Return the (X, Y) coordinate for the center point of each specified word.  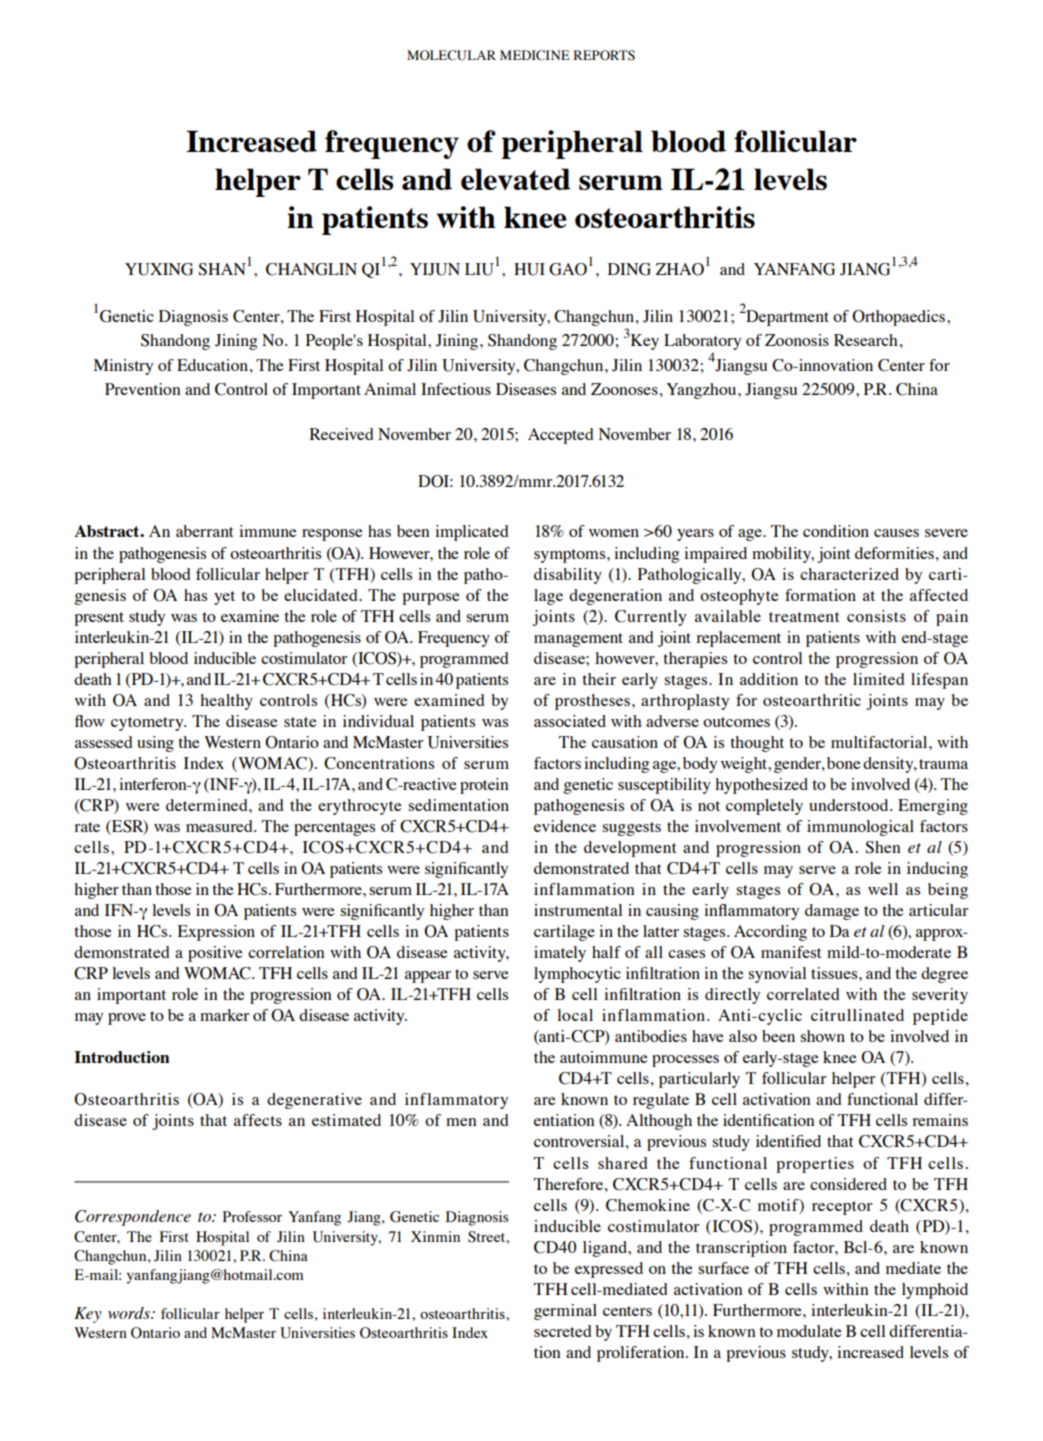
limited (879, 679)
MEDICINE (535, 55)
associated (570, 721)
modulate (809, 1331)
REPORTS (604, 55)
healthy (226, 702)
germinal (565, 1312)
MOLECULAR (451, 55)
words (130, 1313)
